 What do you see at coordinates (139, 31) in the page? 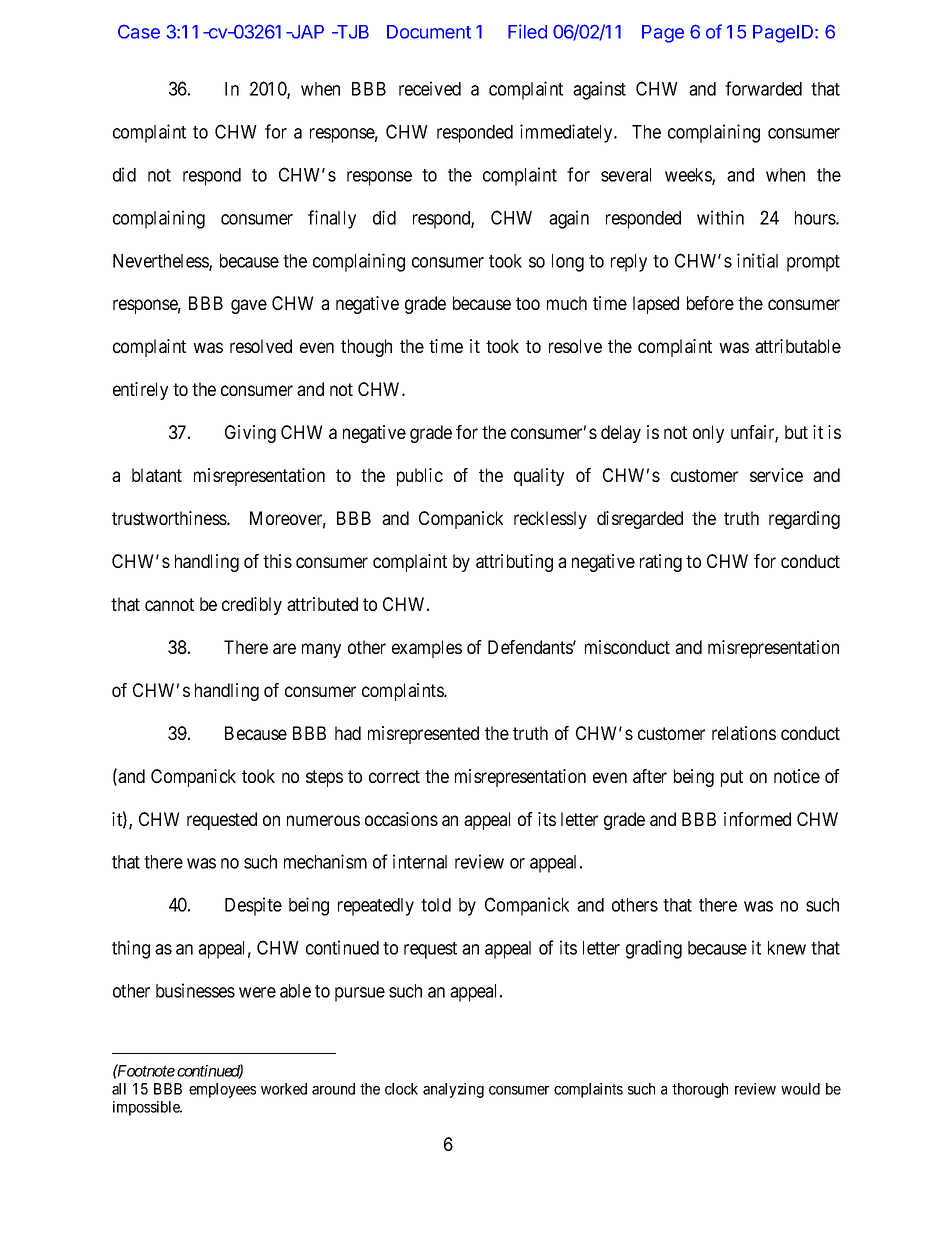
I see `Case` at bounding box center [139, 31].
